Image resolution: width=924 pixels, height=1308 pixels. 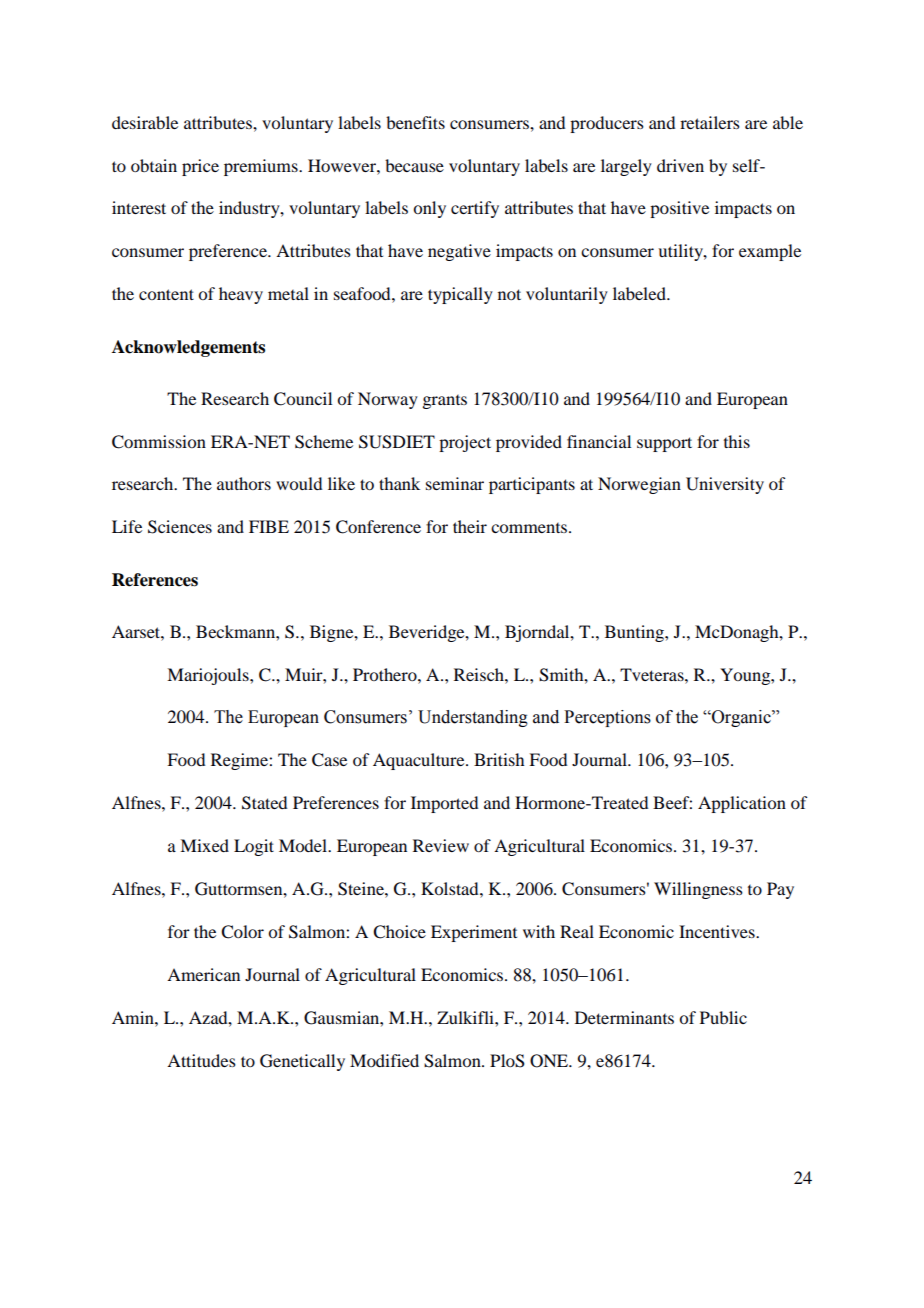 What do you see at coordinates (742, 804) in the screenshot?
I see `Application` at bounding box center [742, 804].
